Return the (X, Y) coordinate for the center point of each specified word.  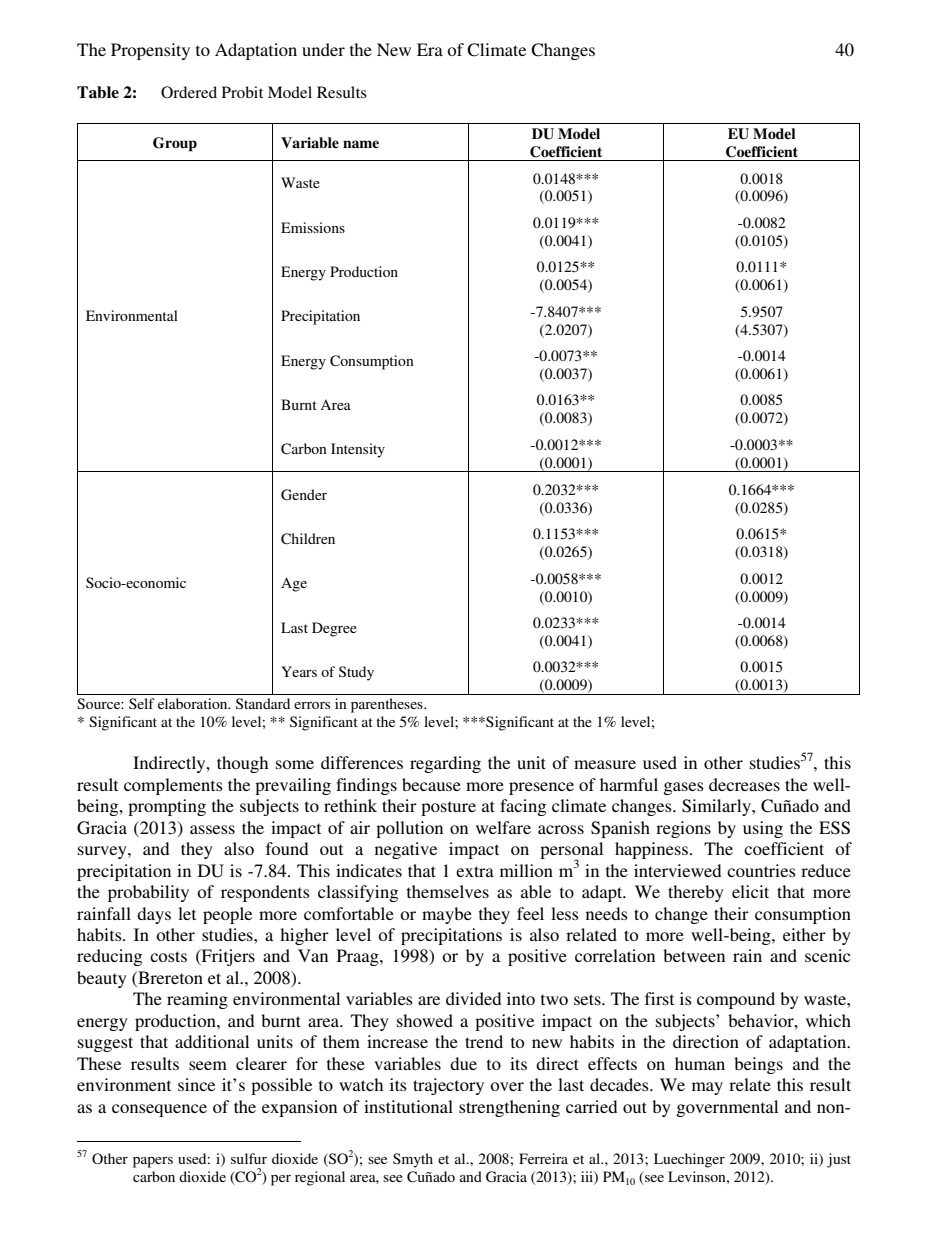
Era (430, 49)
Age (294, 584)
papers (153, 1162)
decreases (744, 784)
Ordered (189, 92)
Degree (334, 629)
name (361, 144)
